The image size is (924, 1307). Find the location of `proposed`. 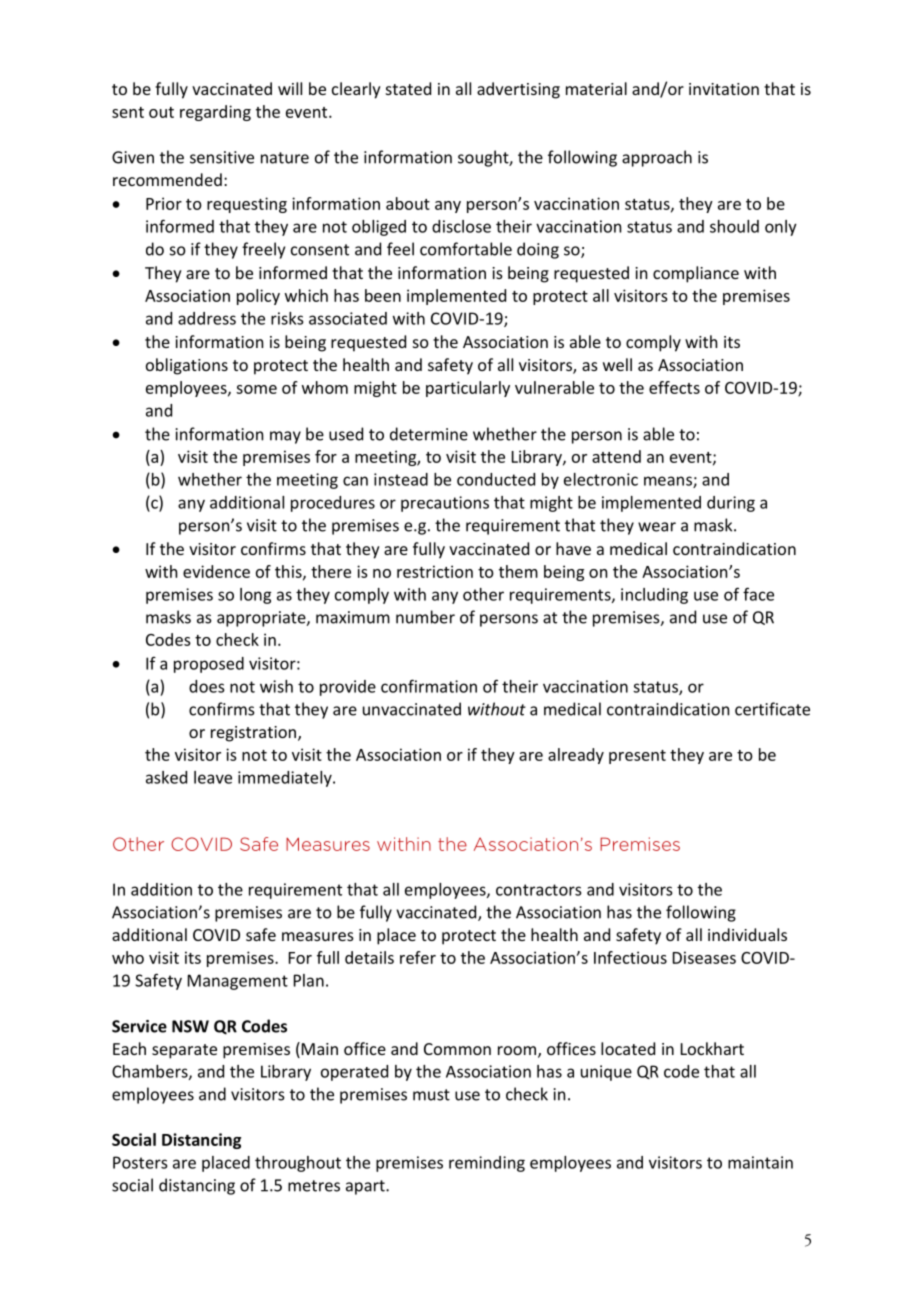

proposed is located at coordinates (209, 665).
